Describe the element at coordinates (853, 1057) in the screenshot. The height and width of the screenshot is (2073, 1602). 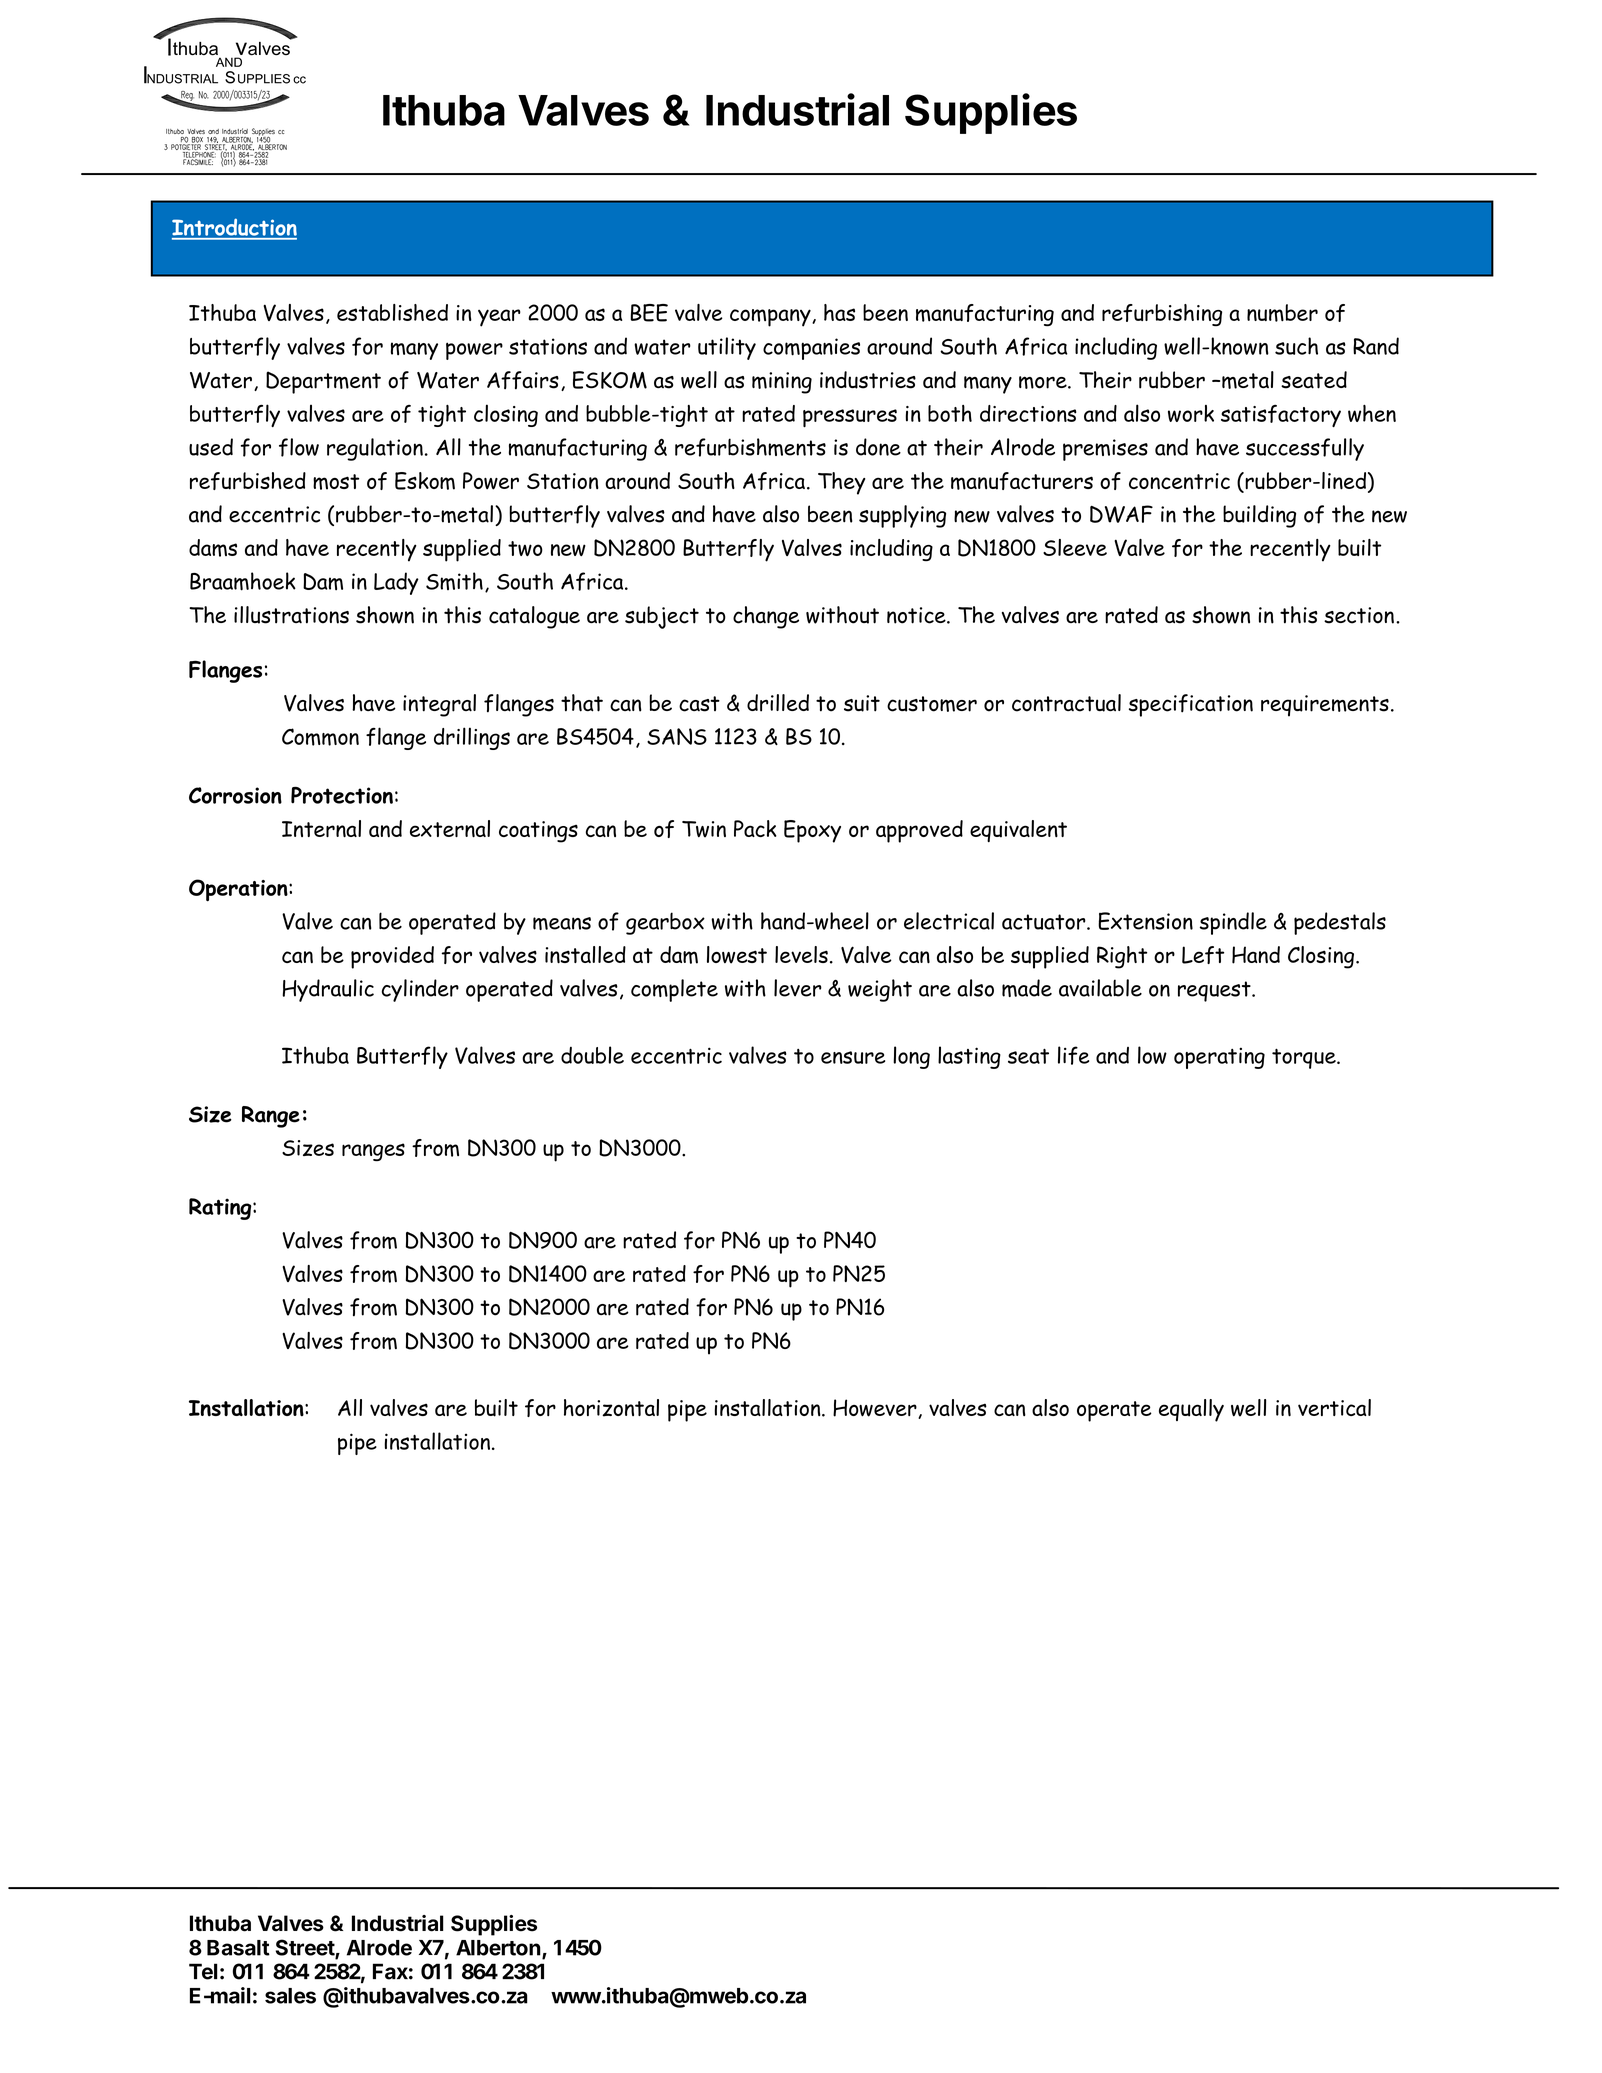
I see `ensure` at that location.
